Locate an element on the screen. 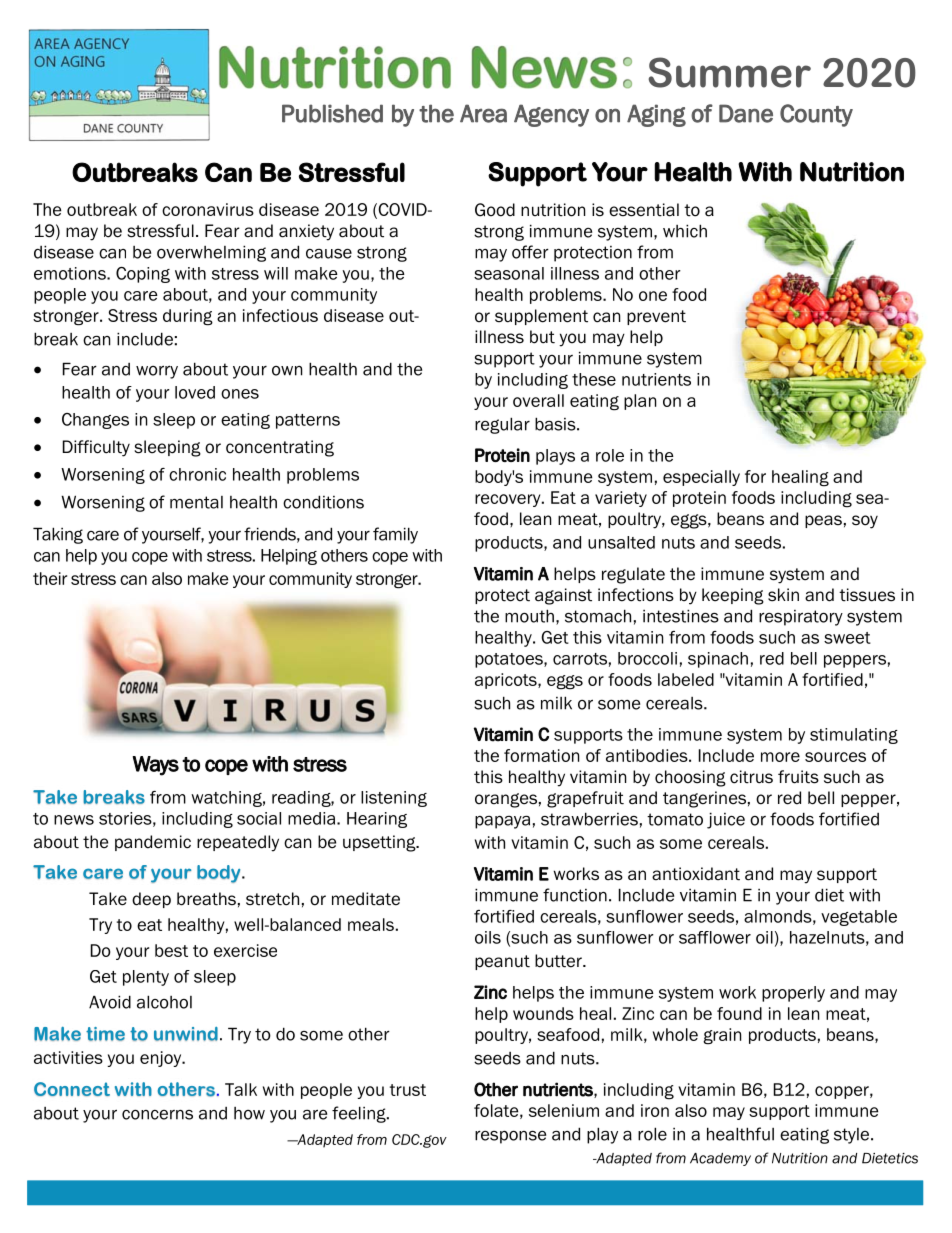  their is located at coordinates (50, 578).
